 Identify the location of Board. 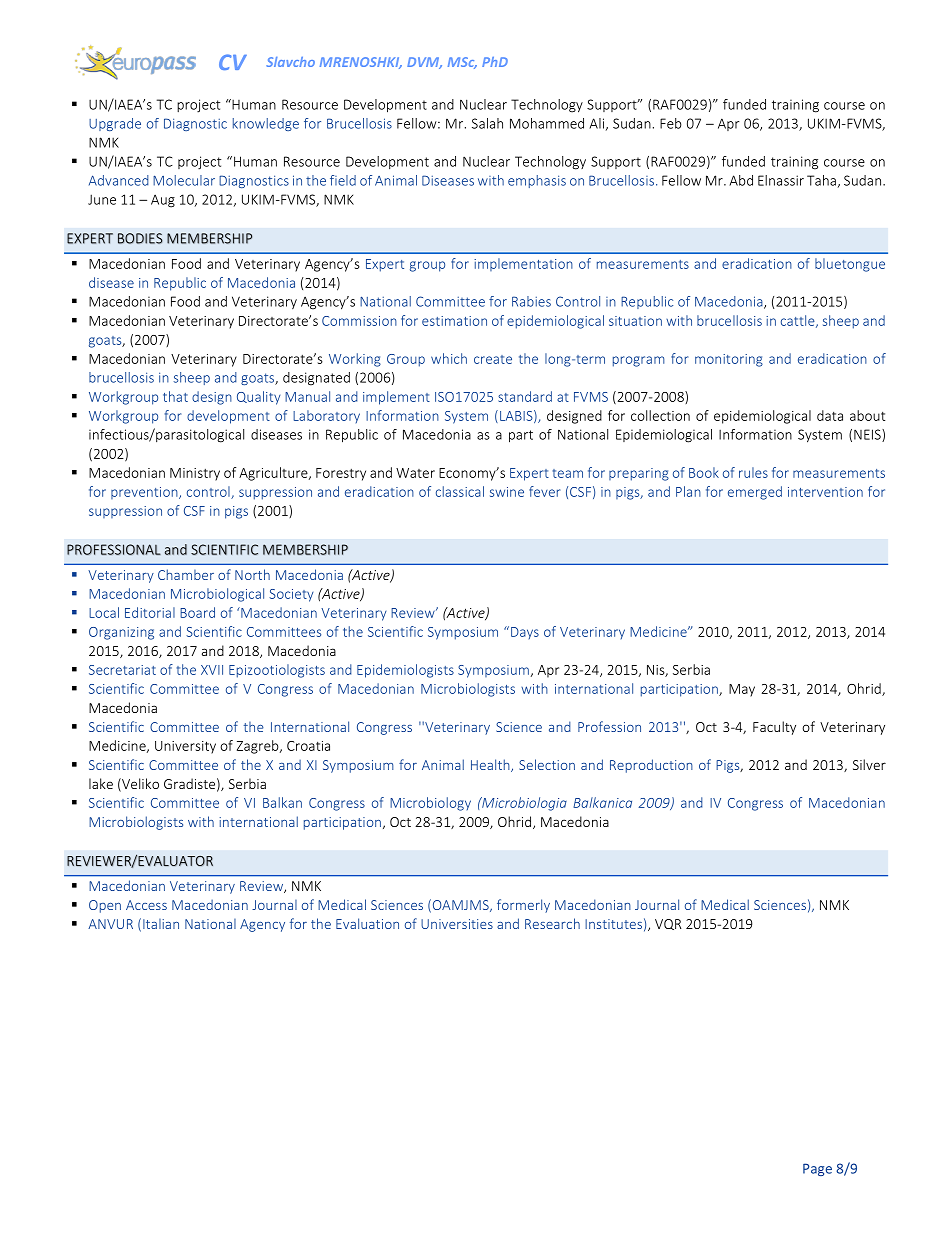
(197, 612).
